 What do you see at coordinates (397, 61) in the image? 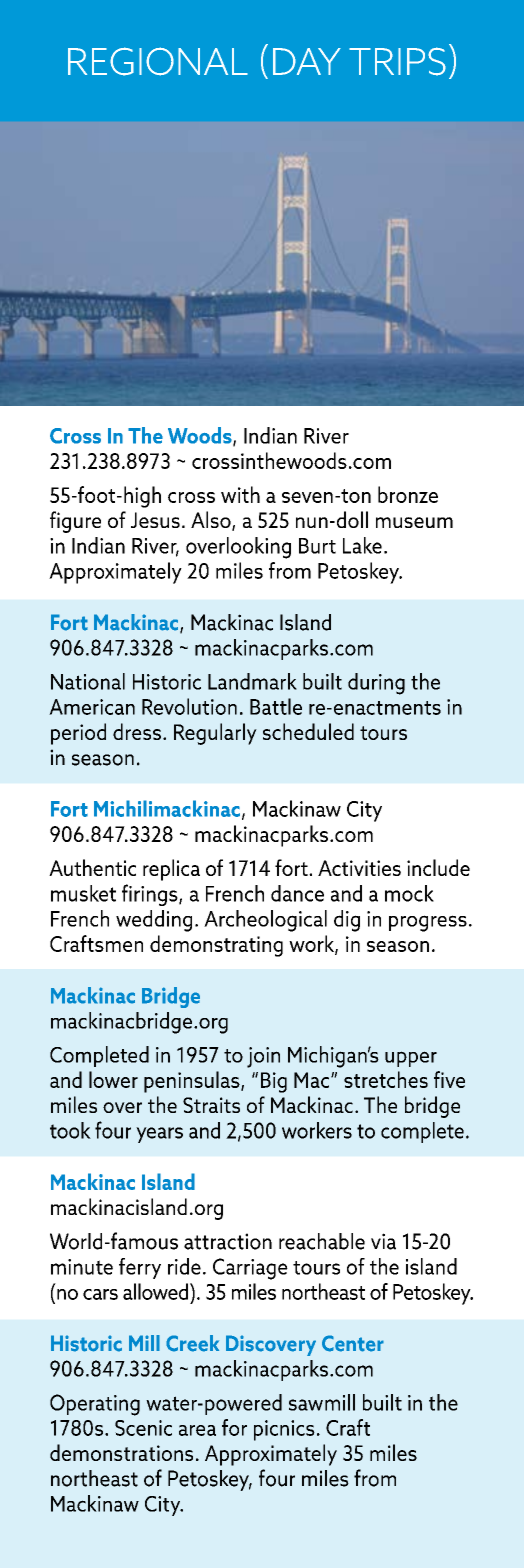
I see `TRIPS` at bounding box center [397, 61].
